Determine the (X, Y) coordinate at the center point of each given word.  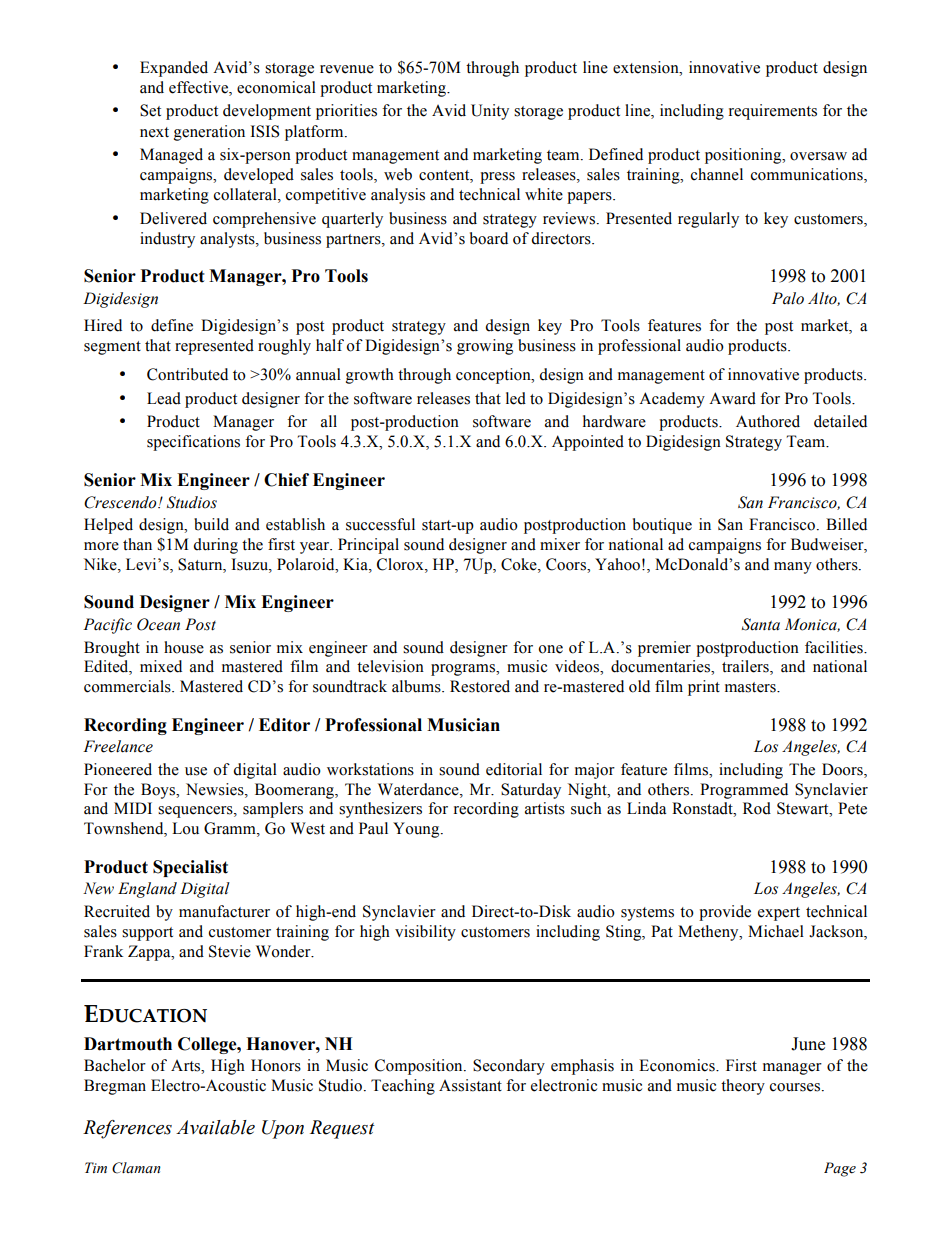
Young (417, 830)
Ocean (158, 624)
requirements (773, 112)
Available (215, 1127)
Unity (490, 112)
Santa (761, 624)
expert (779, 914)
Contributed (187, 374)
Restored (480, 686)
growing (485, 347)
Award (732, 398)
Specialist (190, 868)
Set (150, 110)
